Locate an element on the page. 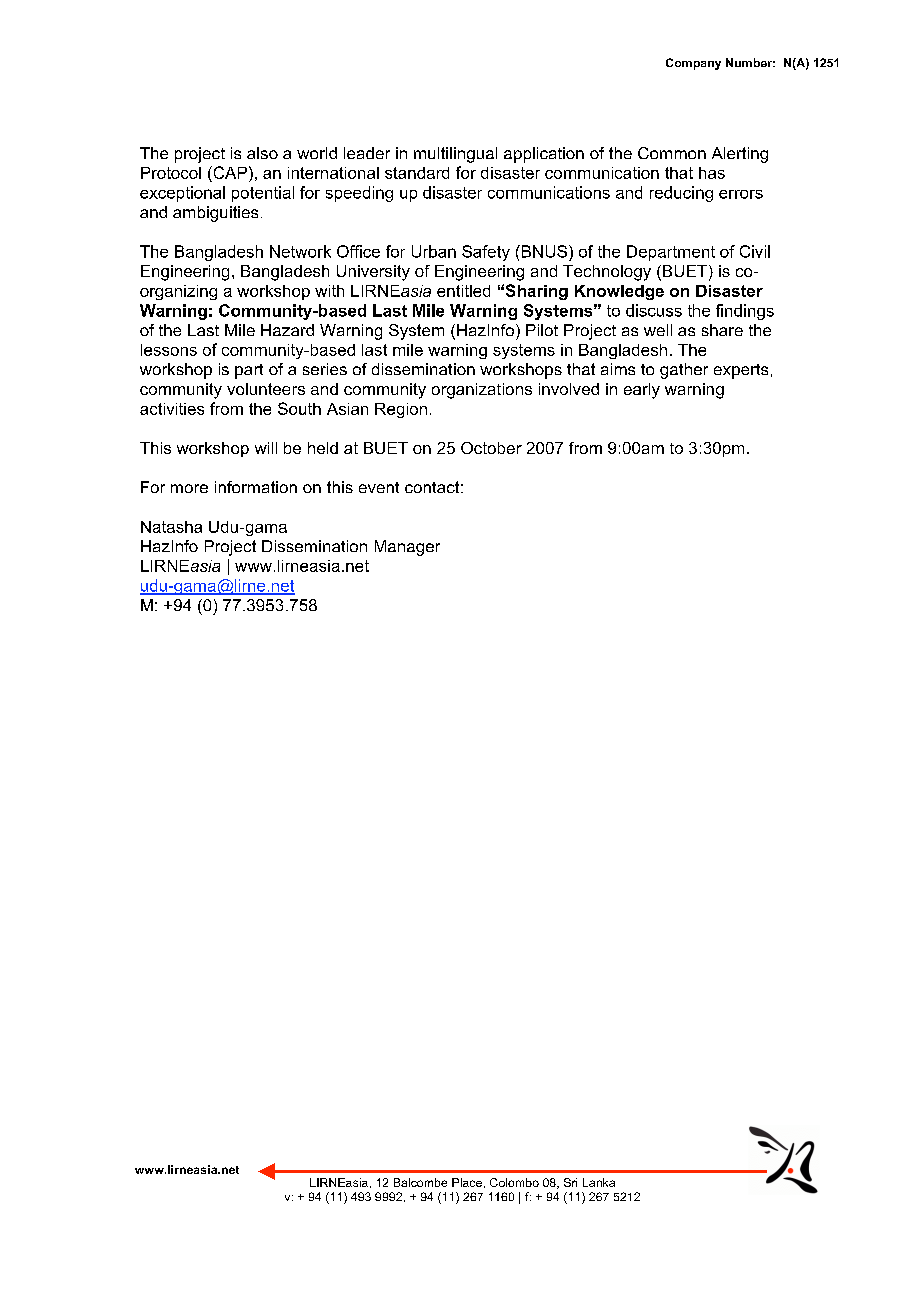 The width and height of the document is (924, 1308). Lanka is located at coordinates (599, 1182).
